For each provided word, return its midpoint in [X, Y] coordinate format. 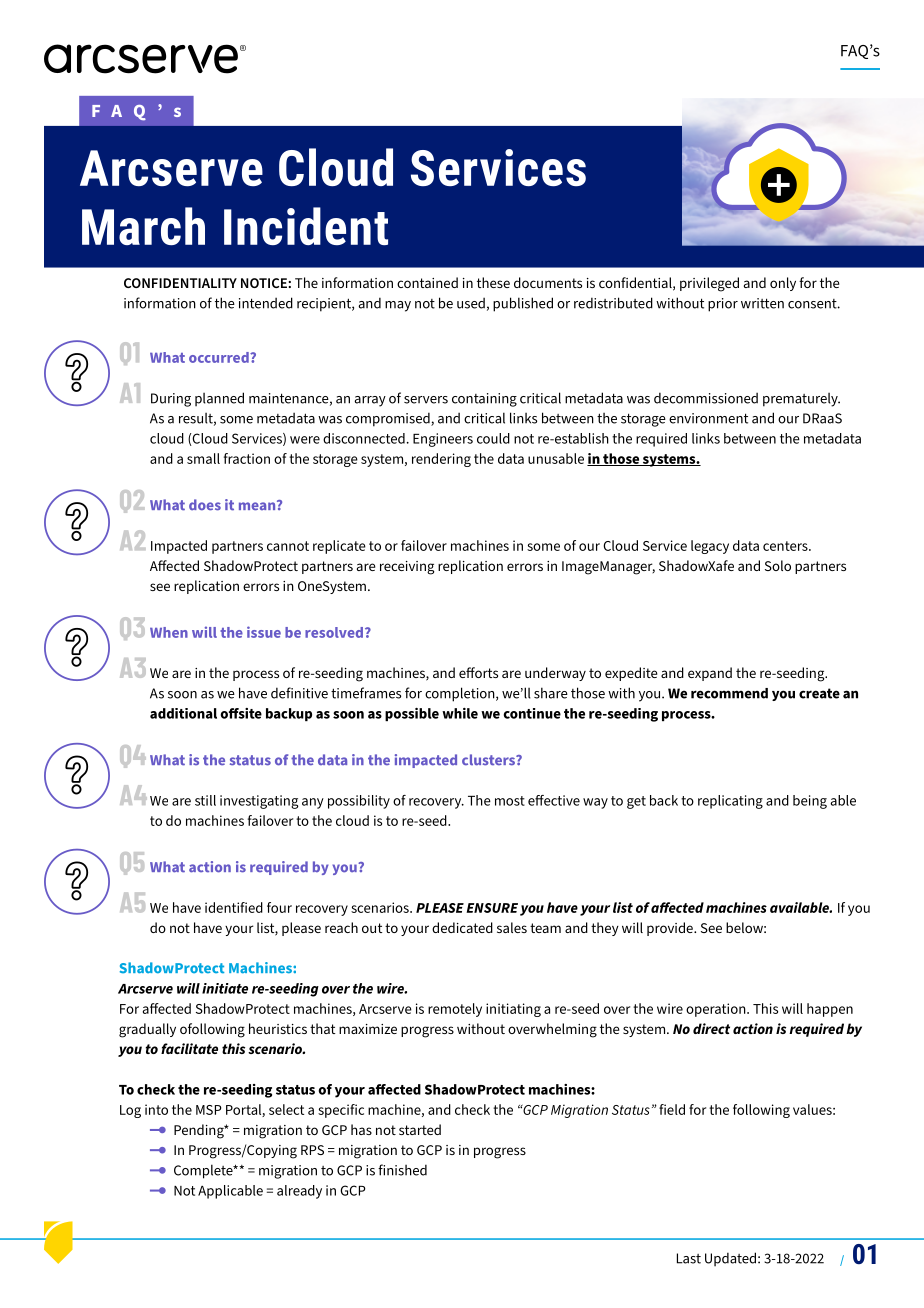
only [783, 284]
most [510, 801]
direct [711, 1028]
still [205, 800]
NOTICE [264, 283]
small [203, 458]
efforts [478, 672]
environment [708, 418]
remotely [455, 1010]
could [493, 438]
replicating [730, 802]
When [169, 632]
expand [710, 674]
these [493, 282]
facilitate [189, 1048]
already [299, 1192]
